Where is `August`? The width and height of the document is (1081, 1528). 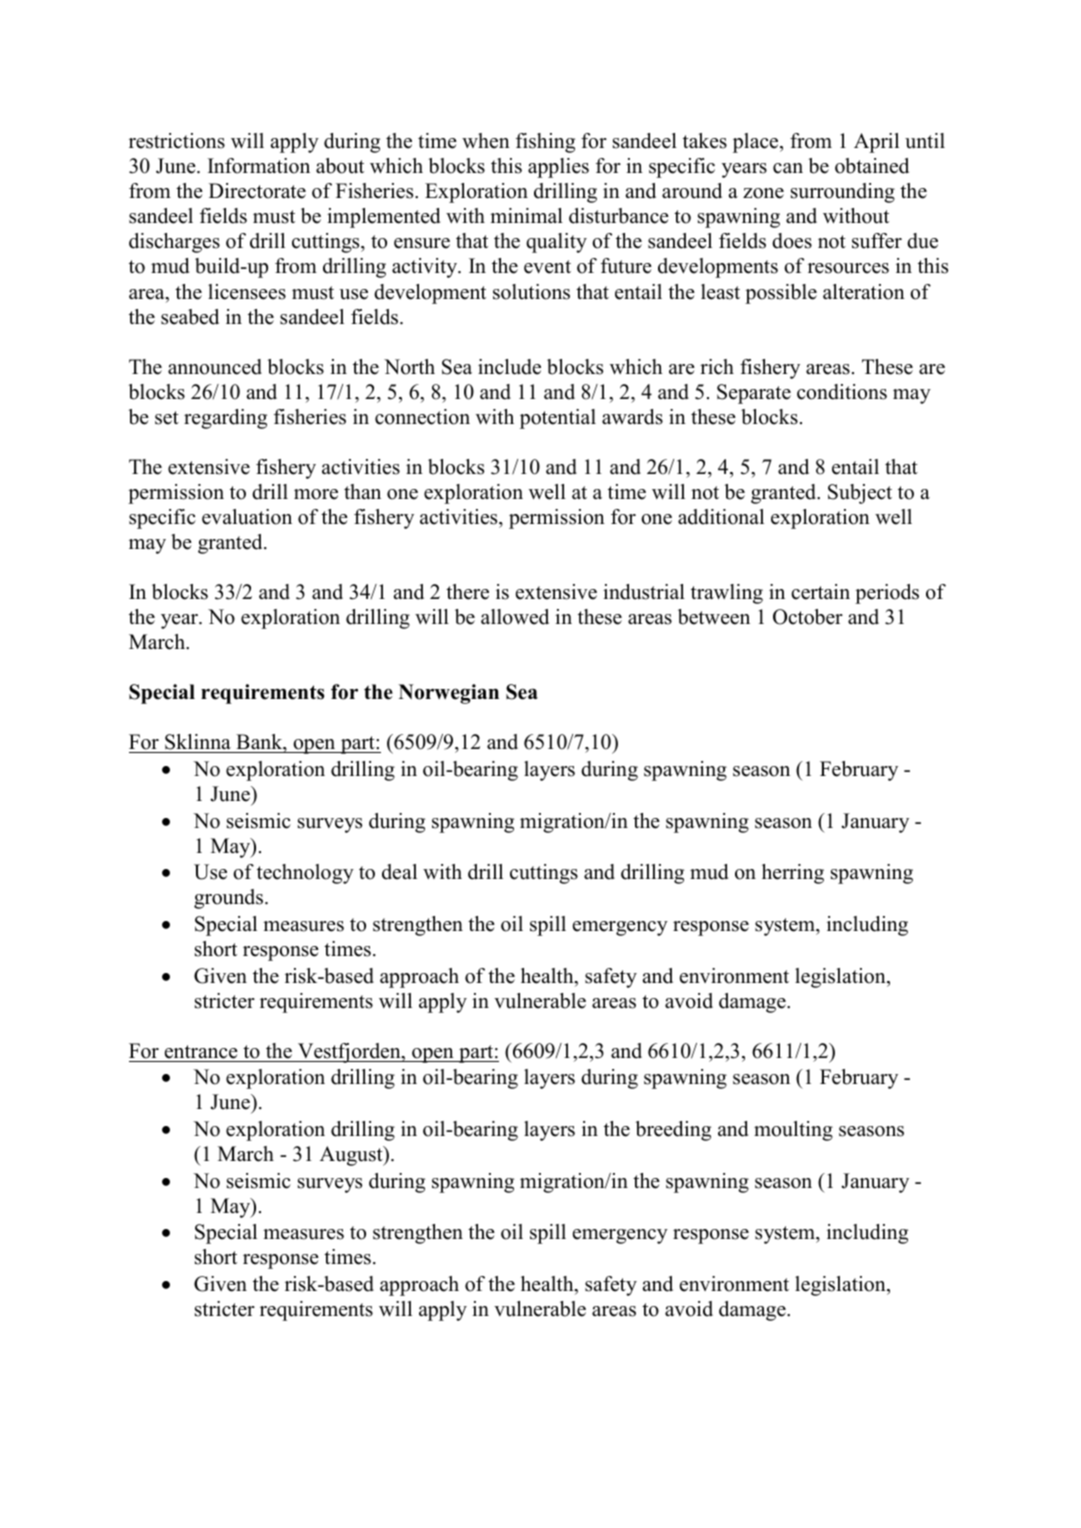 August is located at coordinates (352, 1156).
